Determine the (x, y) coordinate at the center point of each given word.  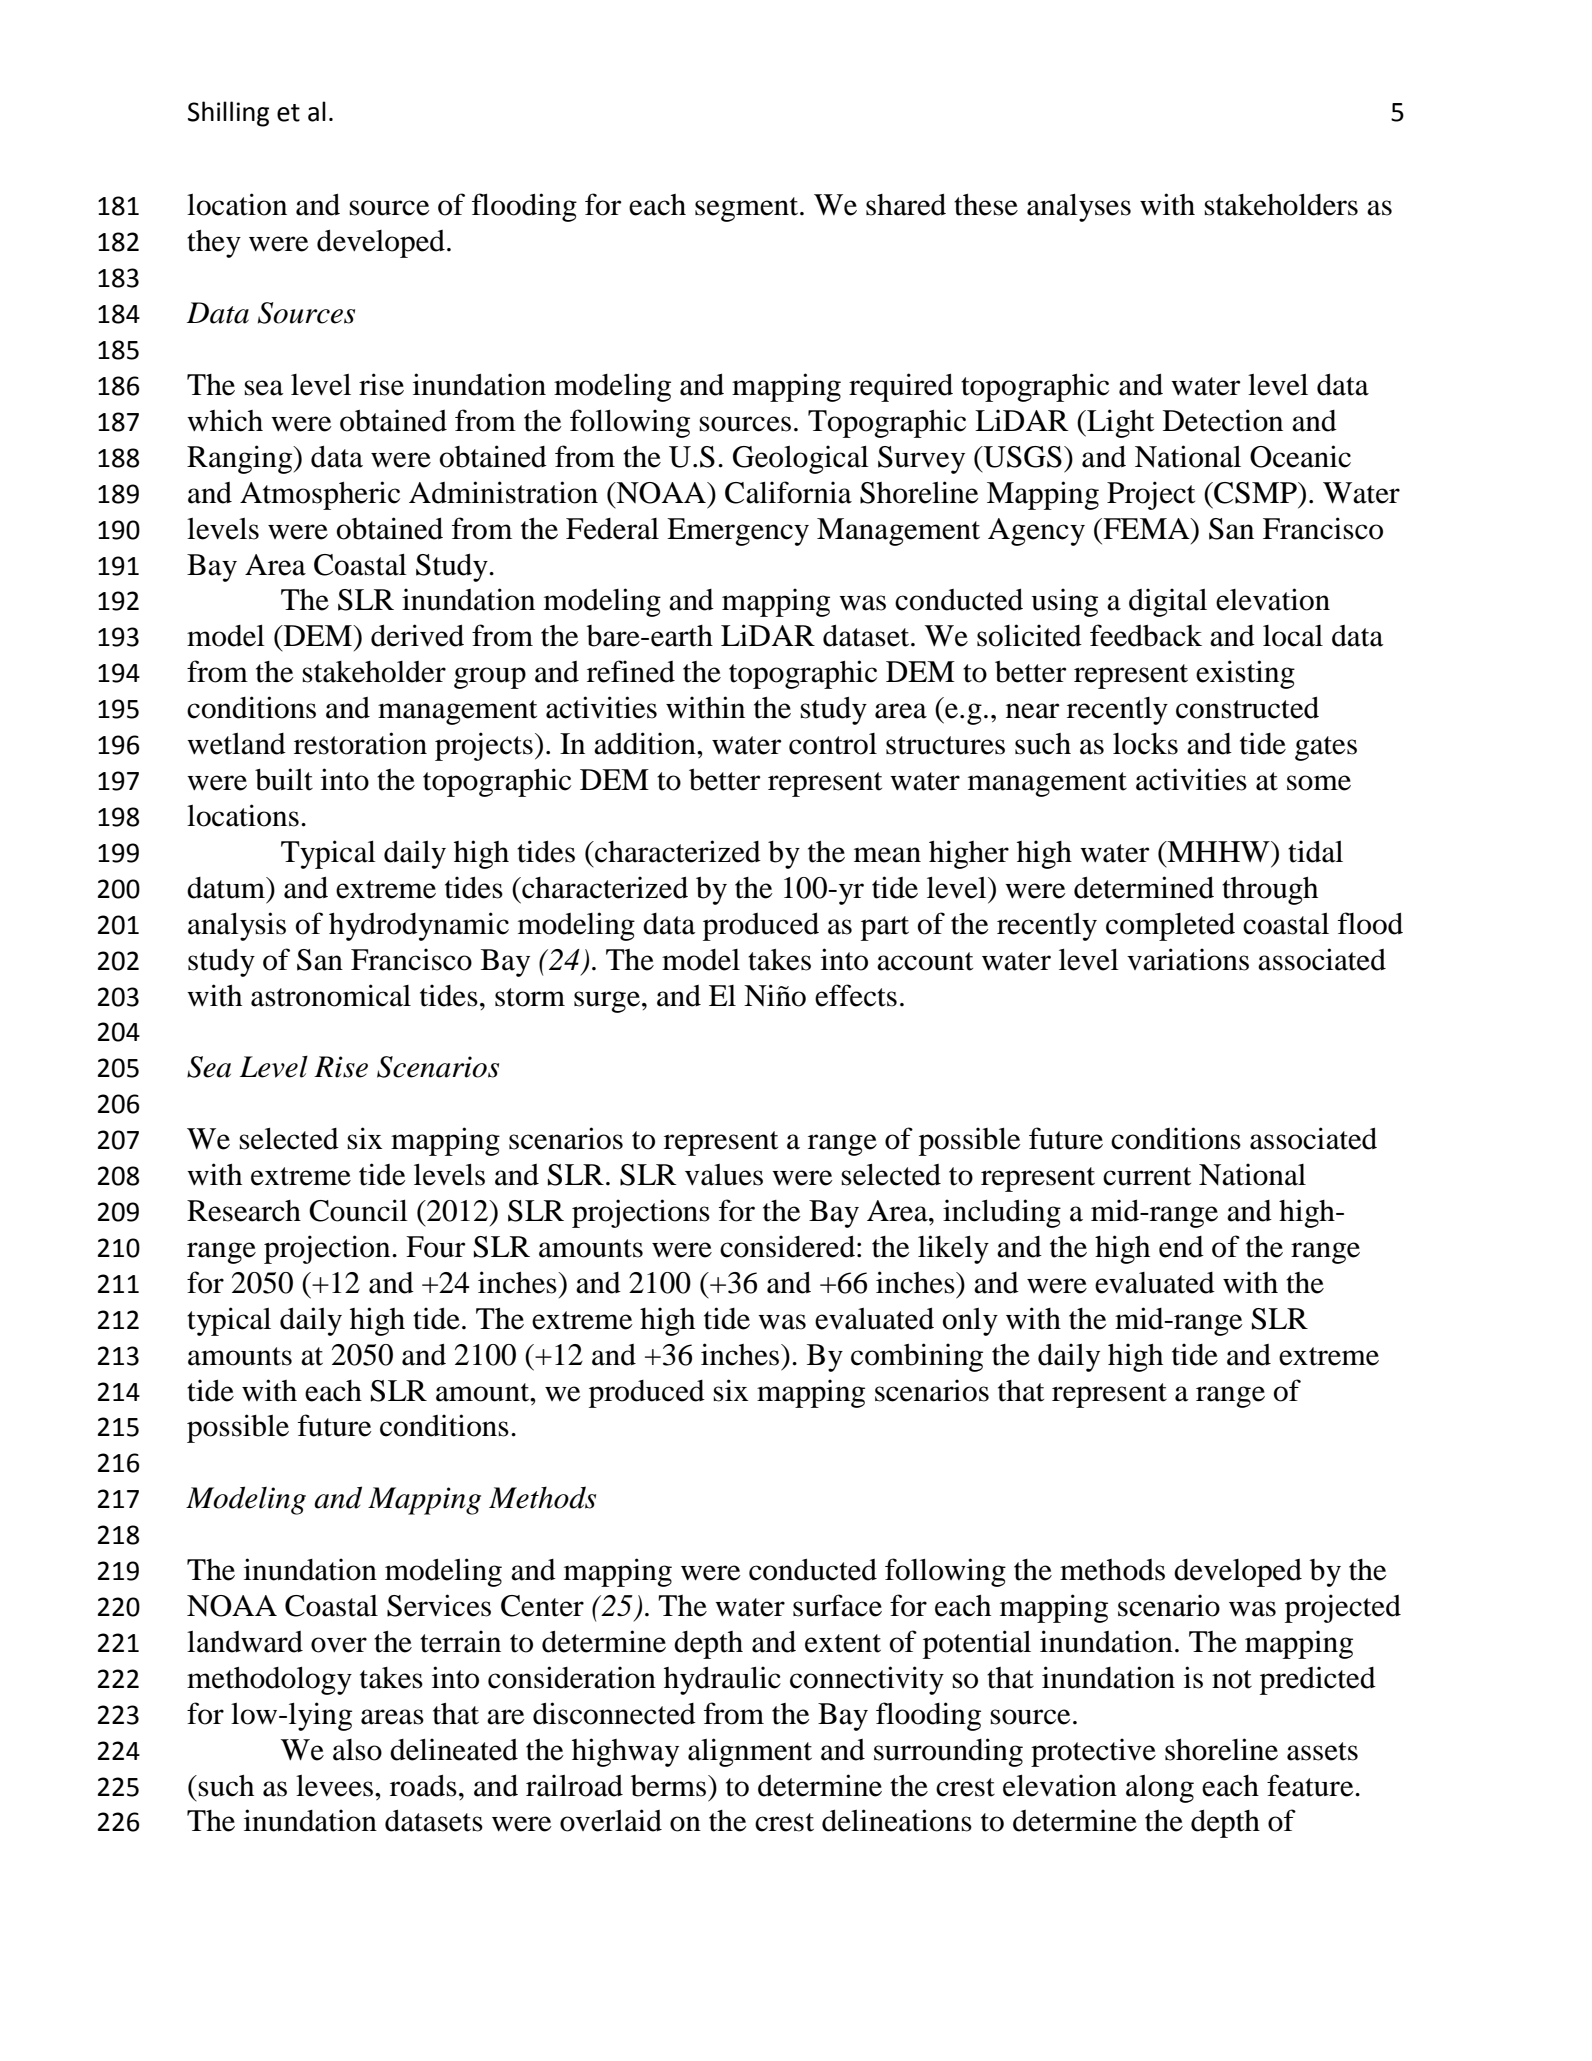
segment (748, 209)
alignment (750, 1752)
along (1160, 1789)
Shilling (228, 114)
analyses (1079, 208)
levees (334, 1786)
